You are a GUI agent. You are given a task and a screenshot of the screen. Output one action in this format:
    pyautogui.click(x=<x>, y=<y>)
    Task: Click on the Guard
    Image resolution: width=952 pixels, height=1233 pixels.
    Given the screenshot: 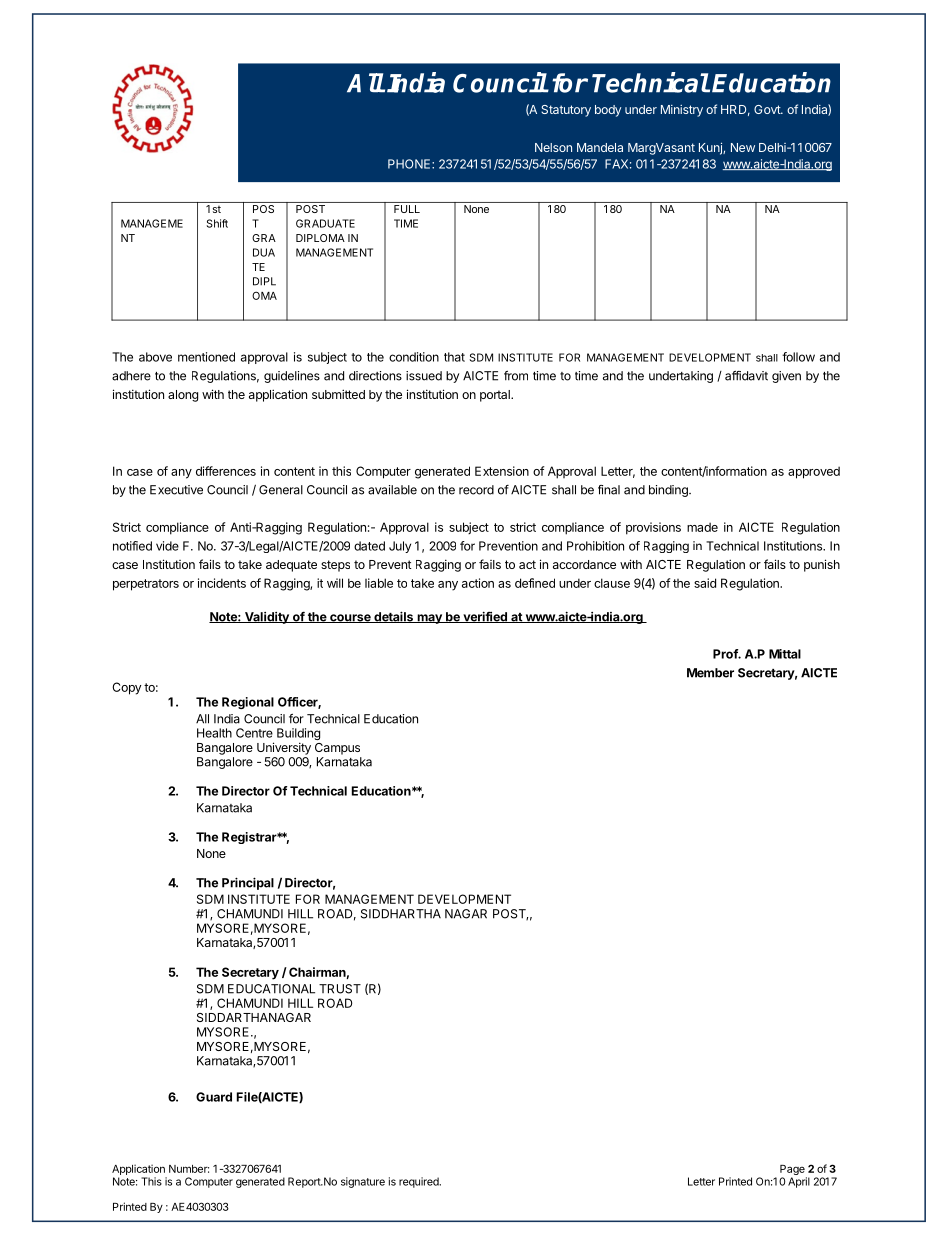 What is the action you would take?
    pyautogui.click(x=214, y=1097)
